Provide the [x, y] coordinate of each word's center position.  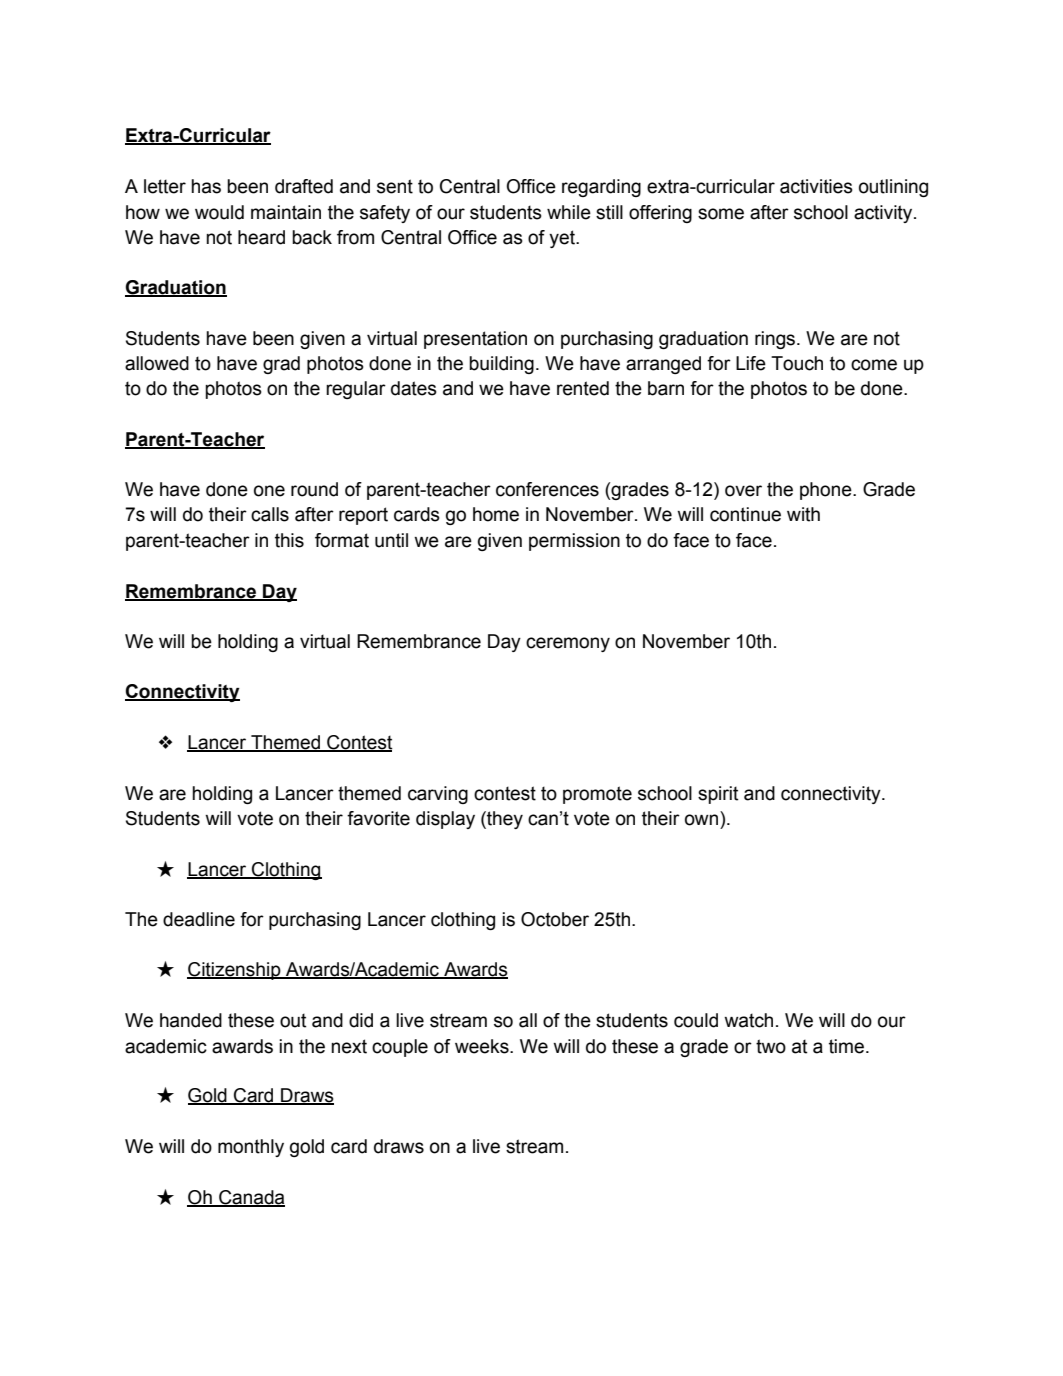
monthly [251, 1148]
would [219, 212]
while [569, 212]
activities [816, 186]
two [771, 1046]
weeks [483, 1046]
